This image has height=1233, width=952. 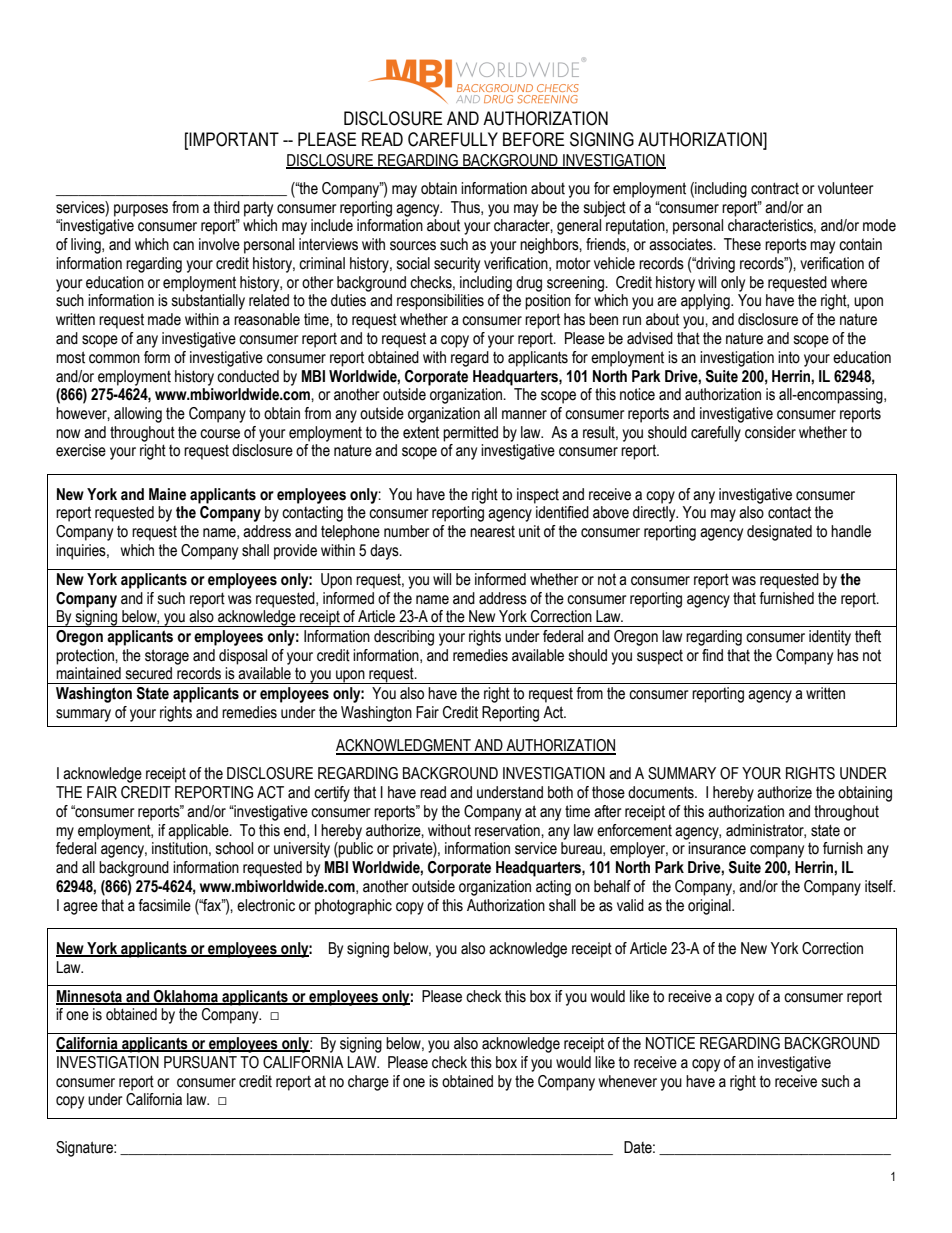 I want to click on ACKNOWLEDGMENT, so click(x=404, y=746).
